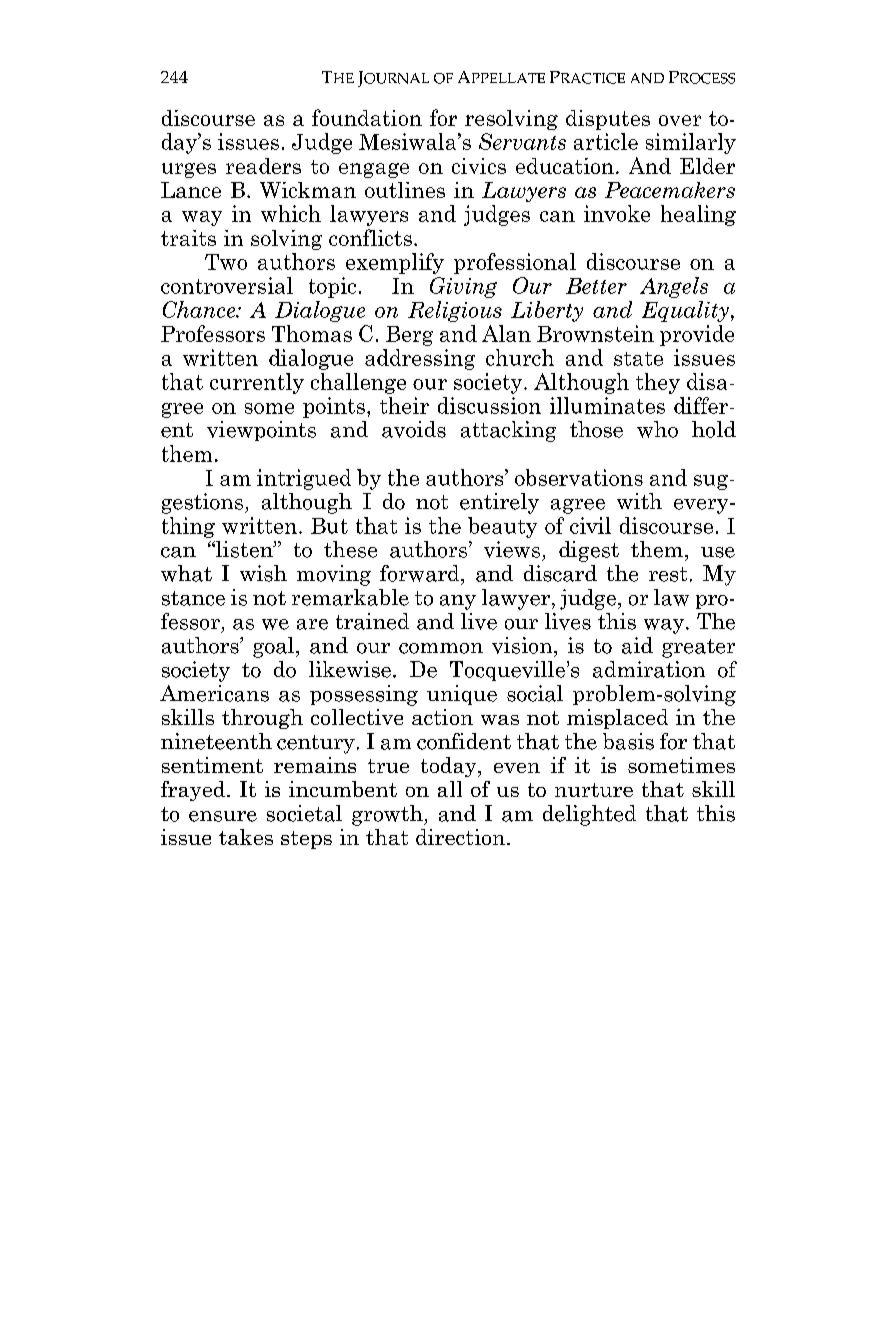  What do you see at coordinates (223, 816) in the screenshot?
I see `ensure` at bounding box center [223, 816].
